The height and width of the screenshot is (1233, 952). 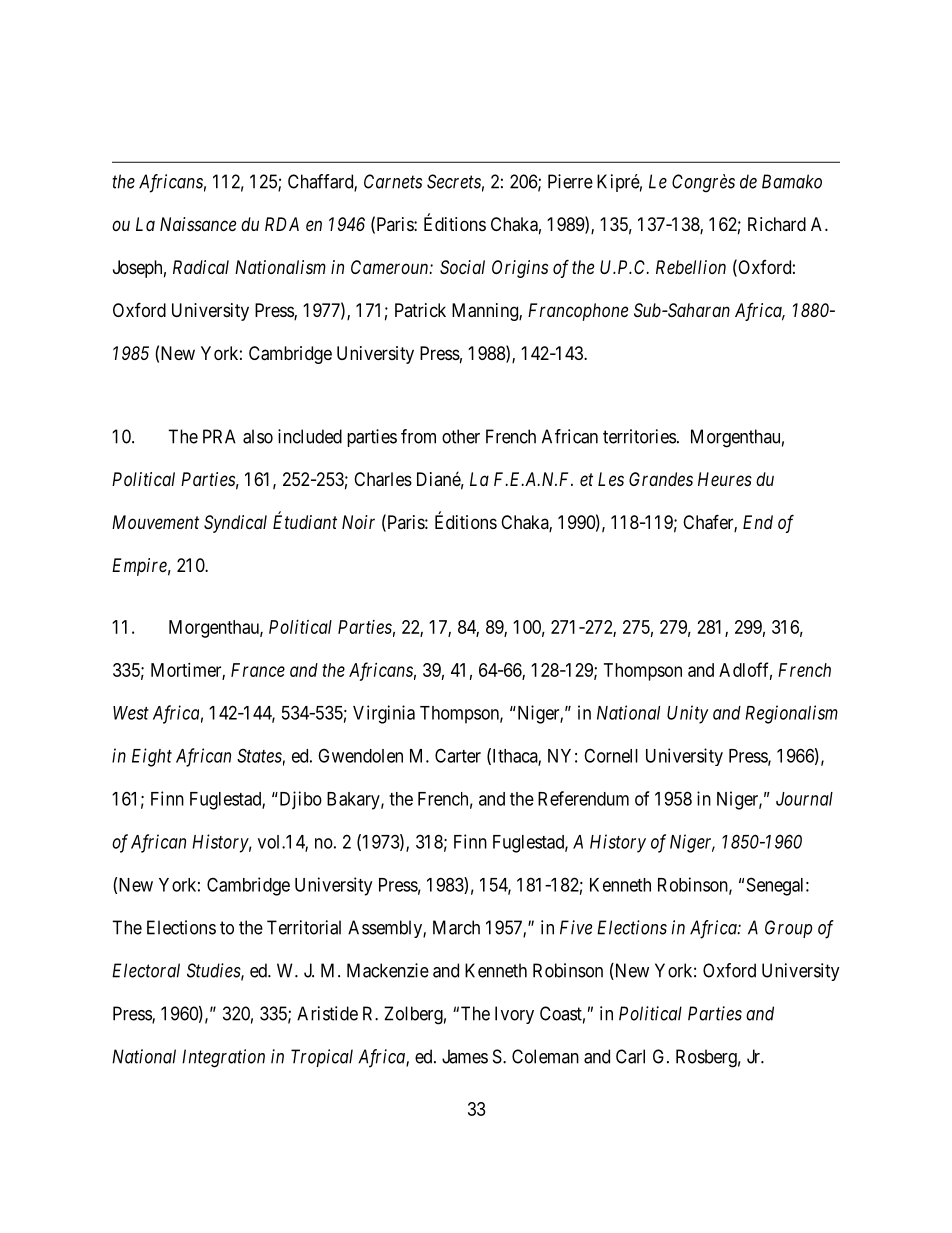 What do you see at coordinates (282, 224) in the screenshot?
I see `RDA` at bounding box center [282, 224].
